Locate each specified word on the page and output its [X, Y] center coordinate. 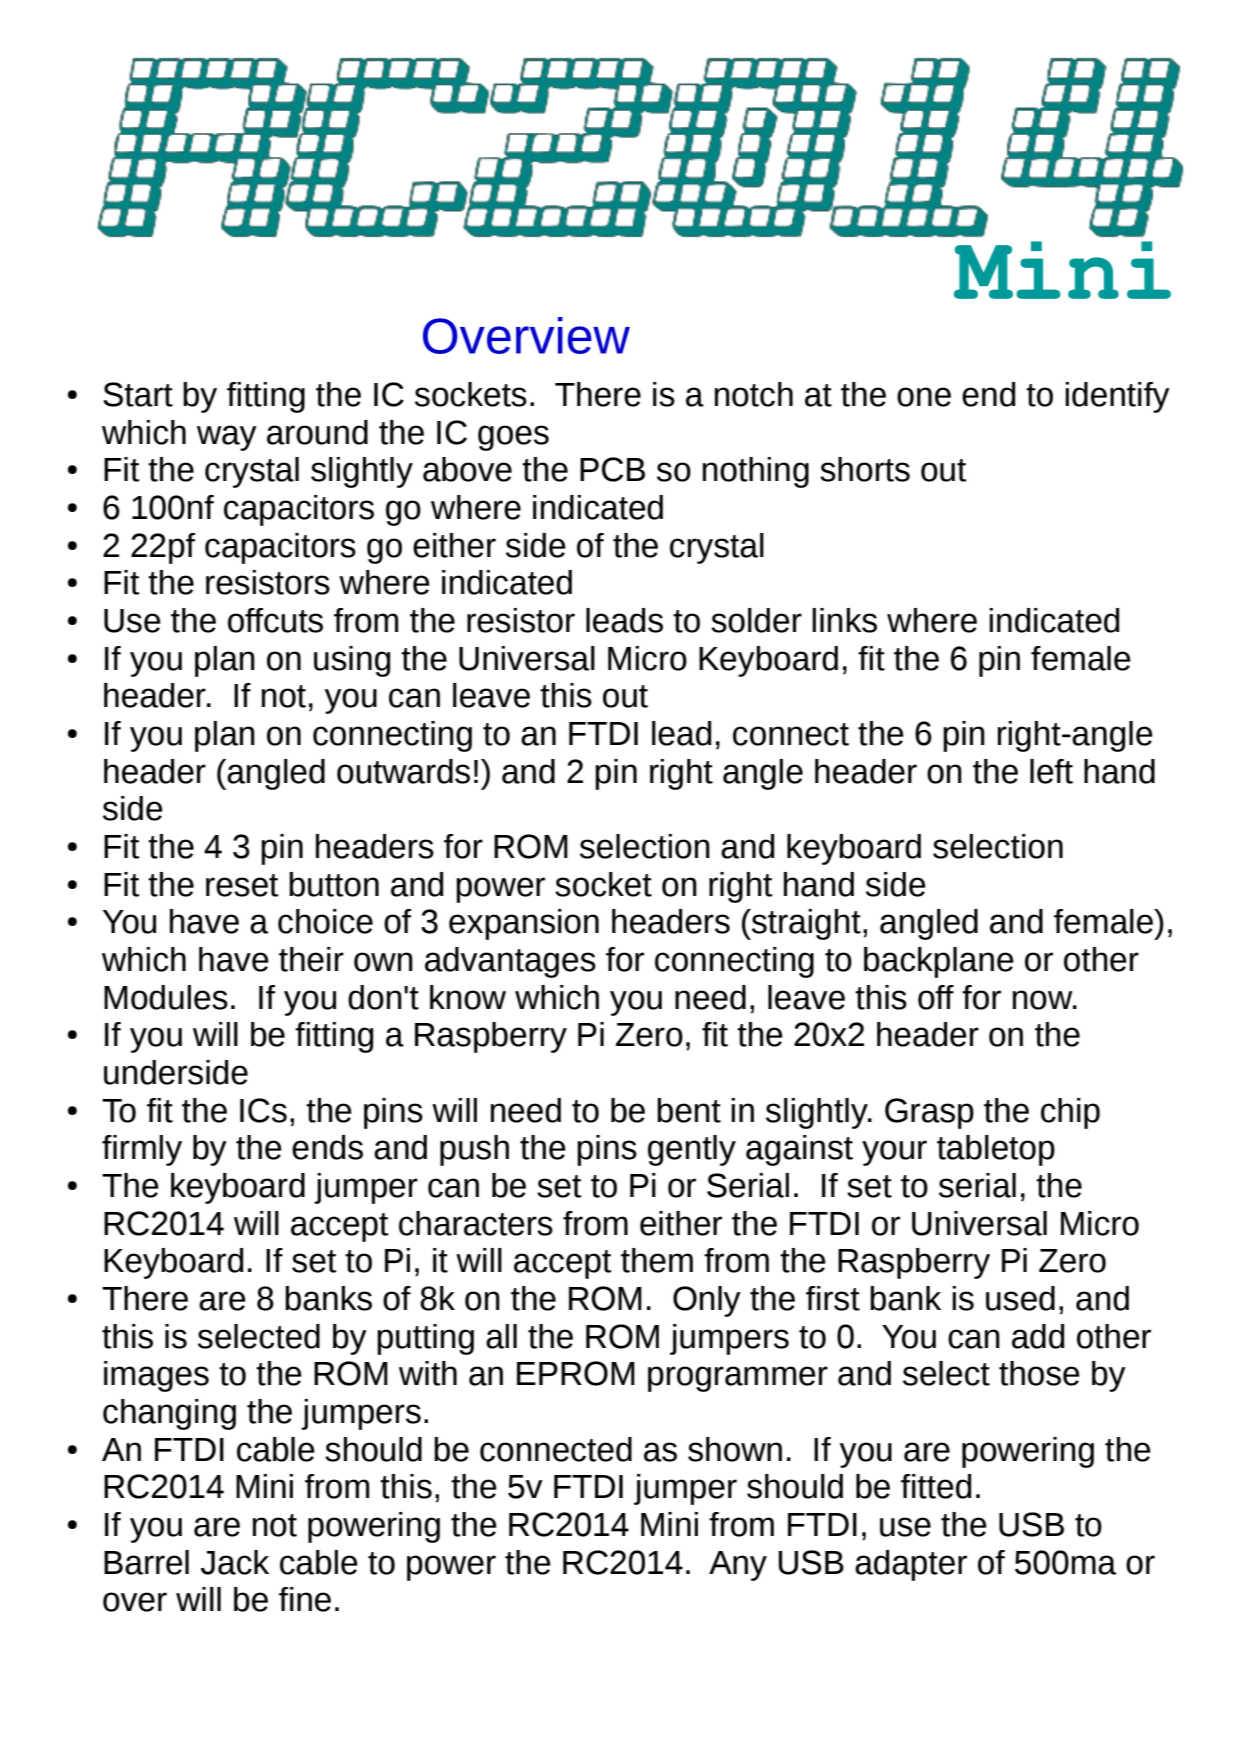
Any [738, 1566]
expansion [524, 924]
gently [692, 1150]
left [1051, 771]
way [227, 438]
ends [327, 1147]
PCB [612, 469]
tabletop [996, 1150]
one [924, 397]
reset [242, 885]
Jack [235, 1562]
